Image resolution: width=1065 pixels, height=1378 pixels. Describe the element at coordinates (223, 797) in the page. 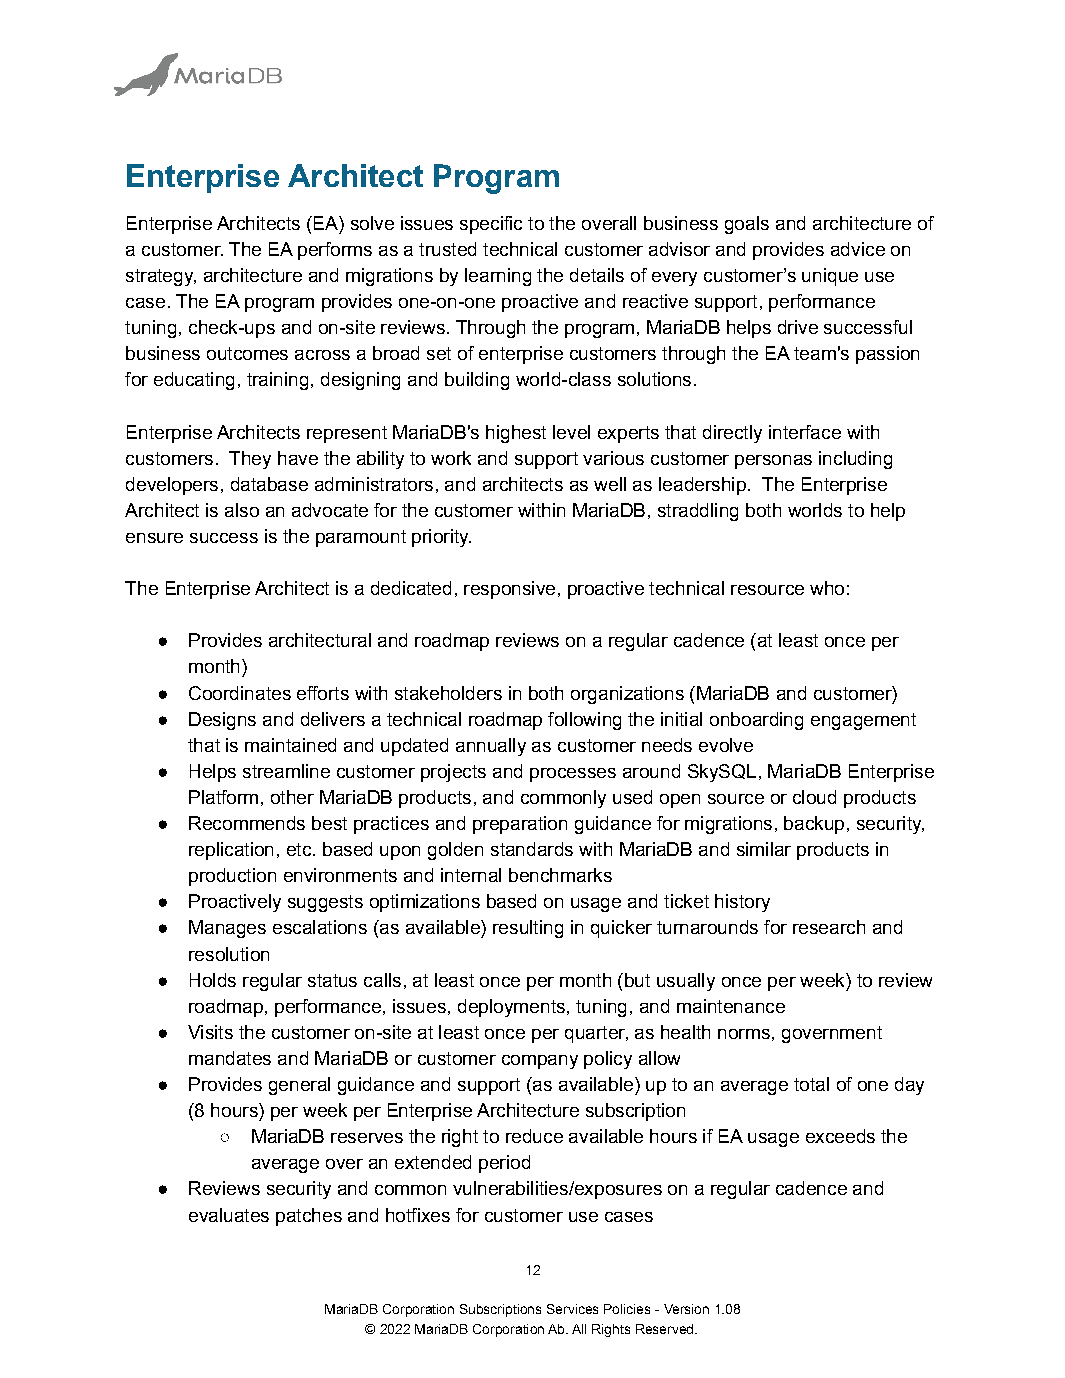

I see `Platform` at that location.
